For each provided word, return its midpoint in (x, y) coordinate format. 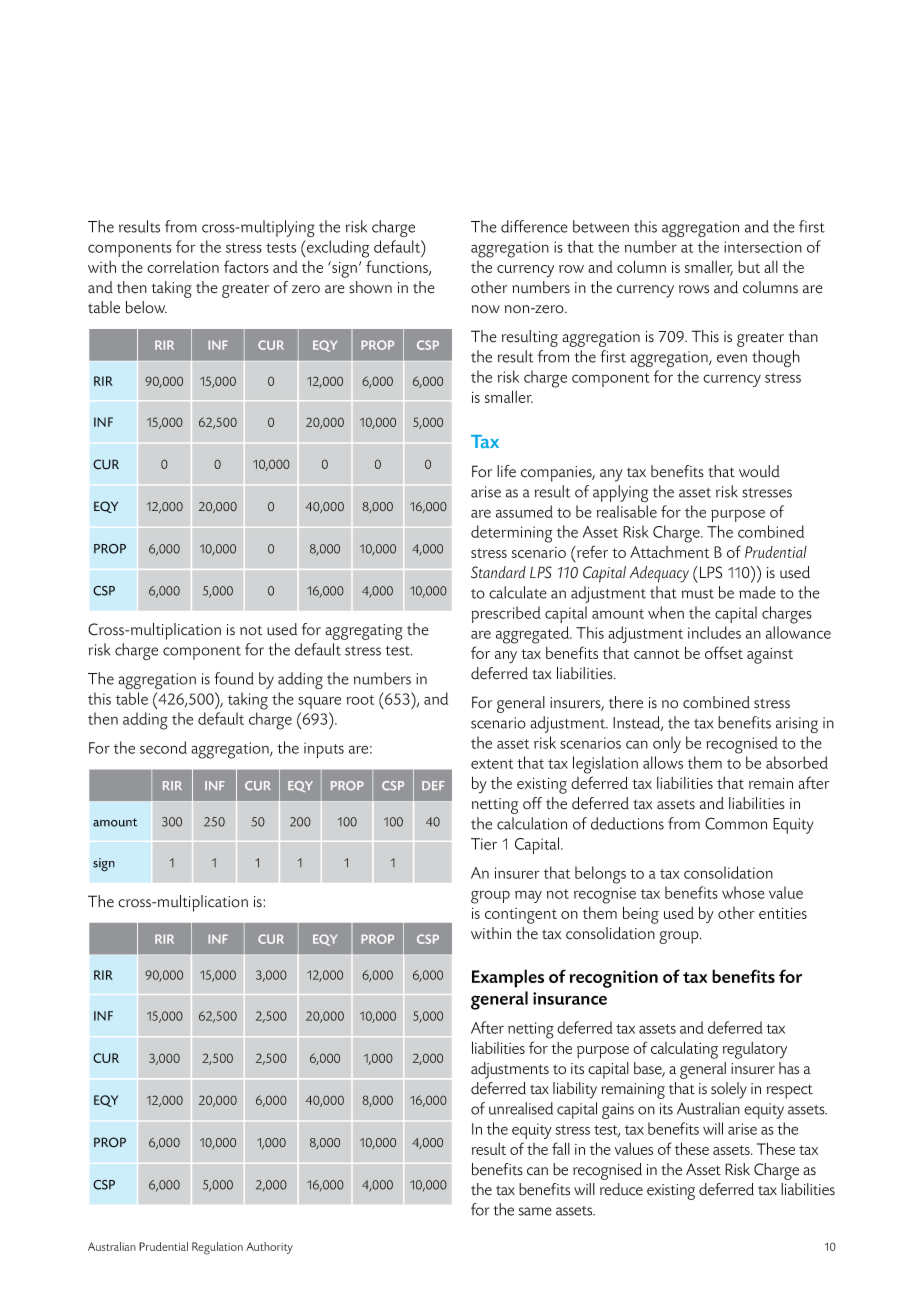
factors (246, 266)
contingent (521, 916)
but (749, 267)
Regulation (217, 1248)
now (486, 309)
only (667, 744)
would (759, 471)
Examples (508, 978)
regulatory (755, 1050)
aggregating (364, 632)
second (163, 747)
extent (492, 764)
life (506, 471)
